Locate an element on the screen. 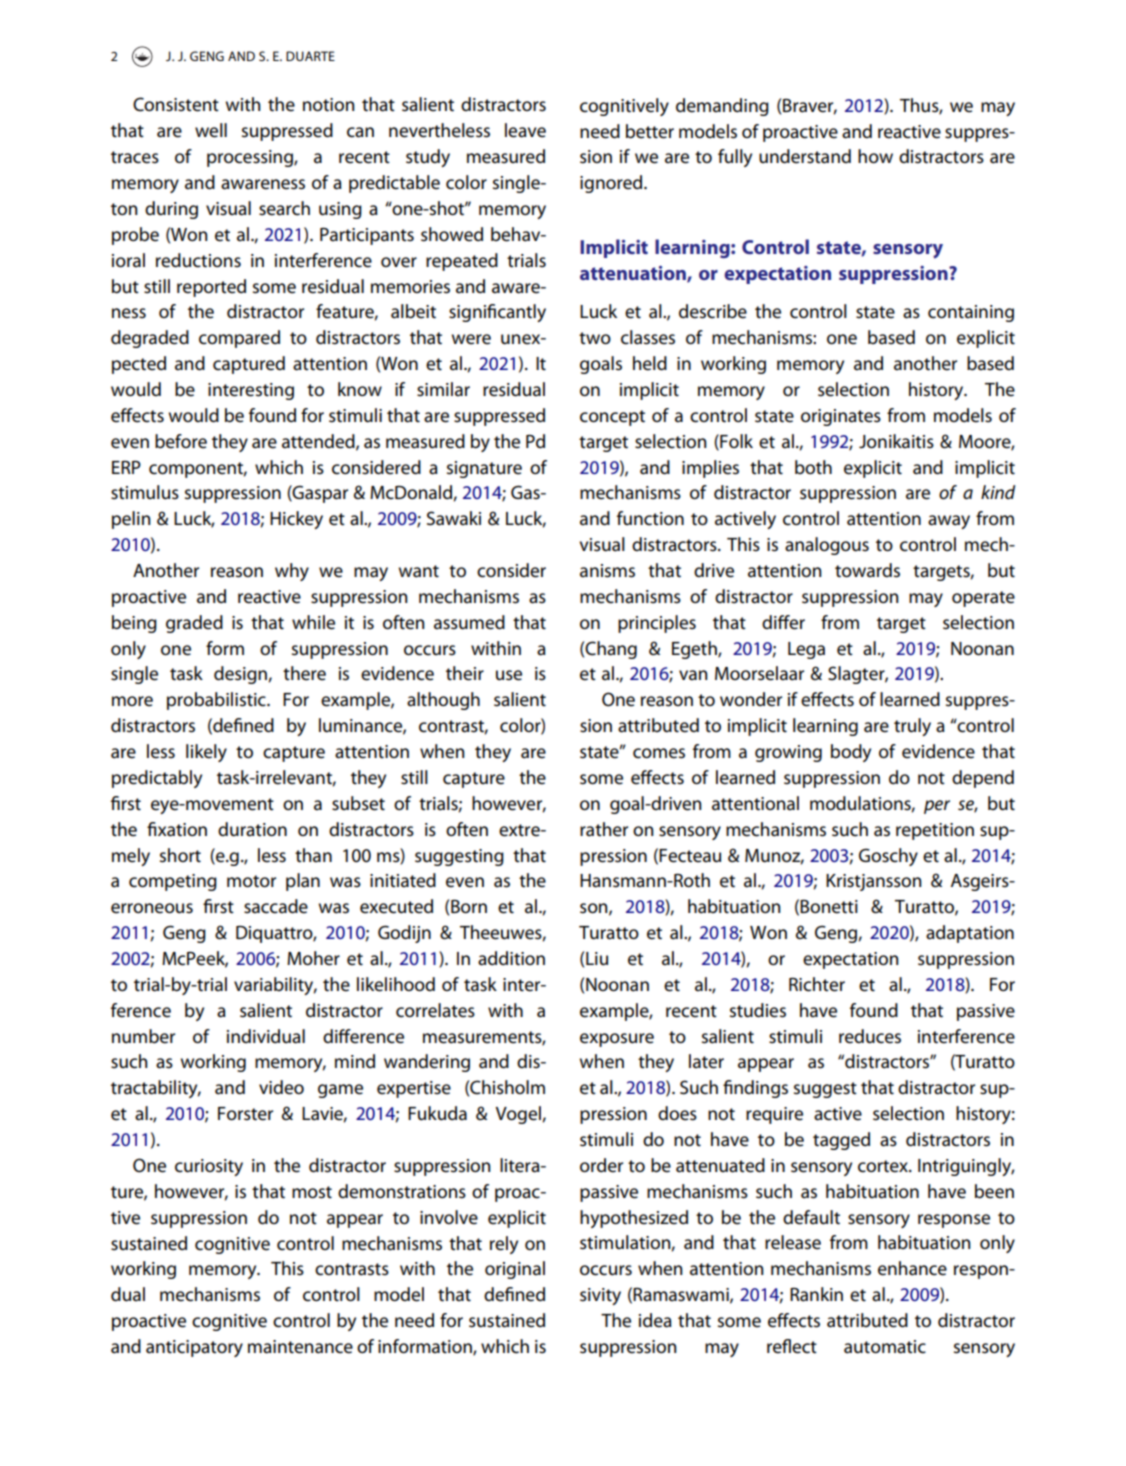 The width and height of the screenshot is (1126, 1466). function is located at coordinates (650, 518).
